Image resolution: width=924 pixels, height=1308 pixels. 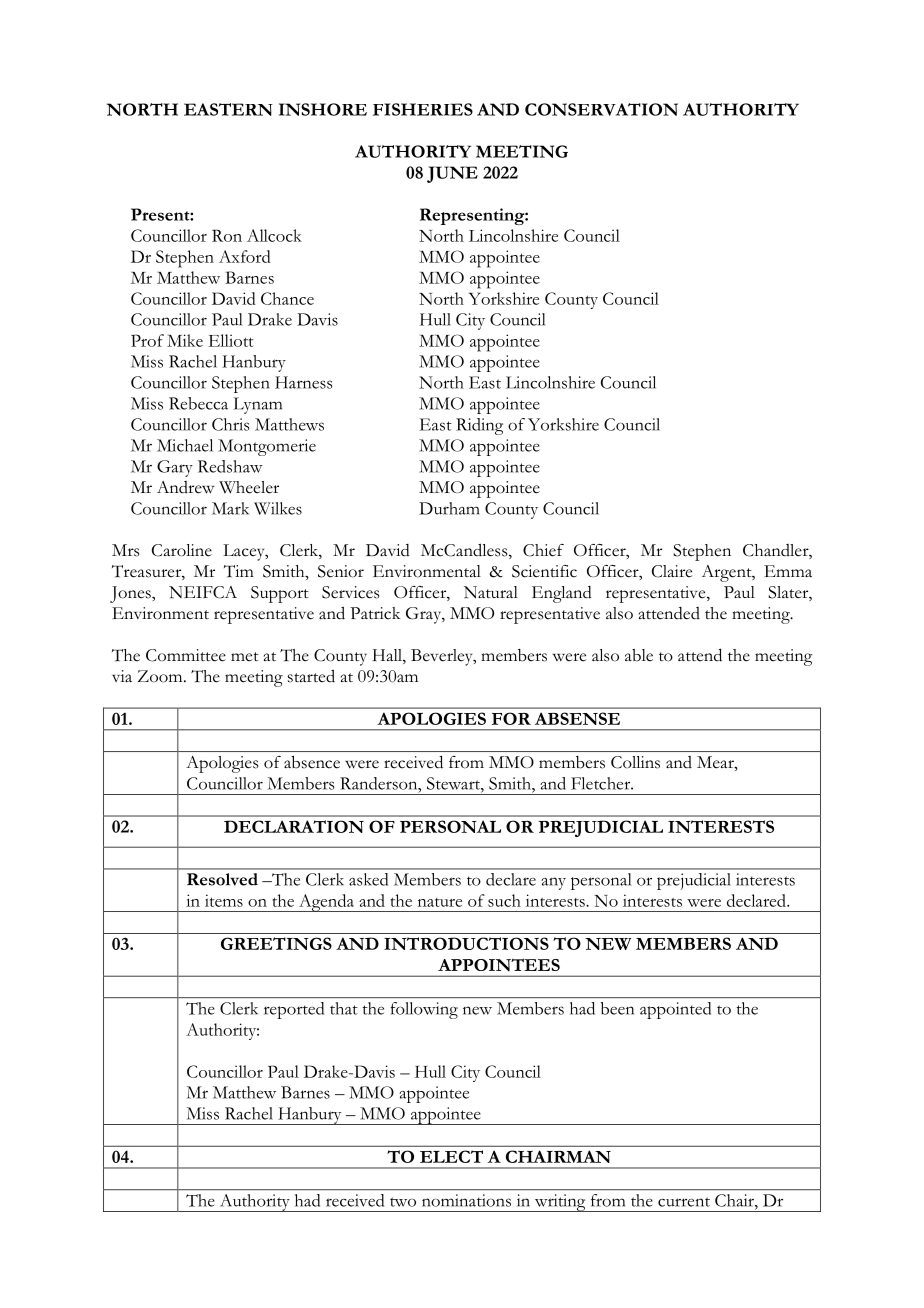 I want to click on able, so click(x=639, y=655).
